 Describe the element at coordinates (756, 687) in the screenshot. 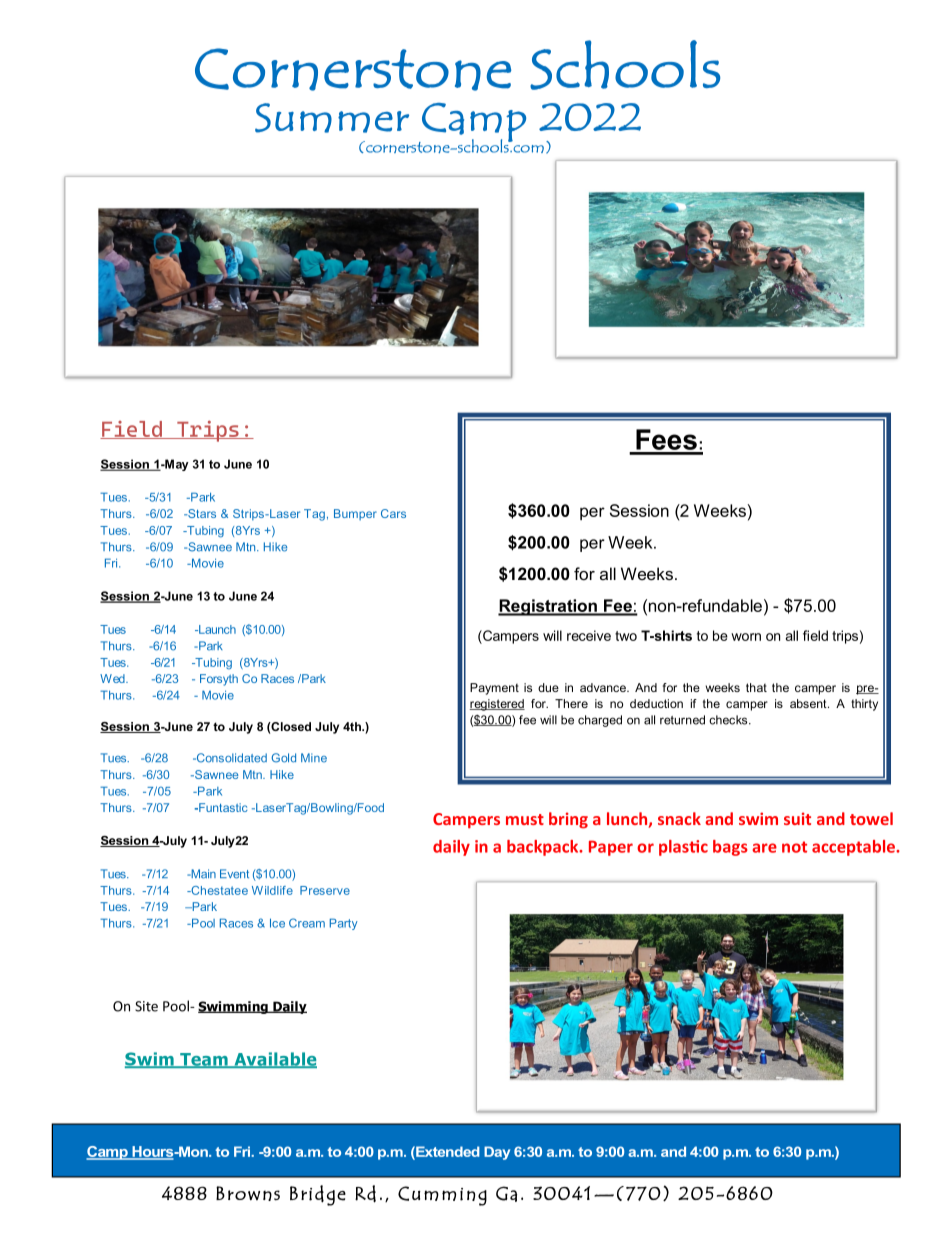

I see `that` at that location.
